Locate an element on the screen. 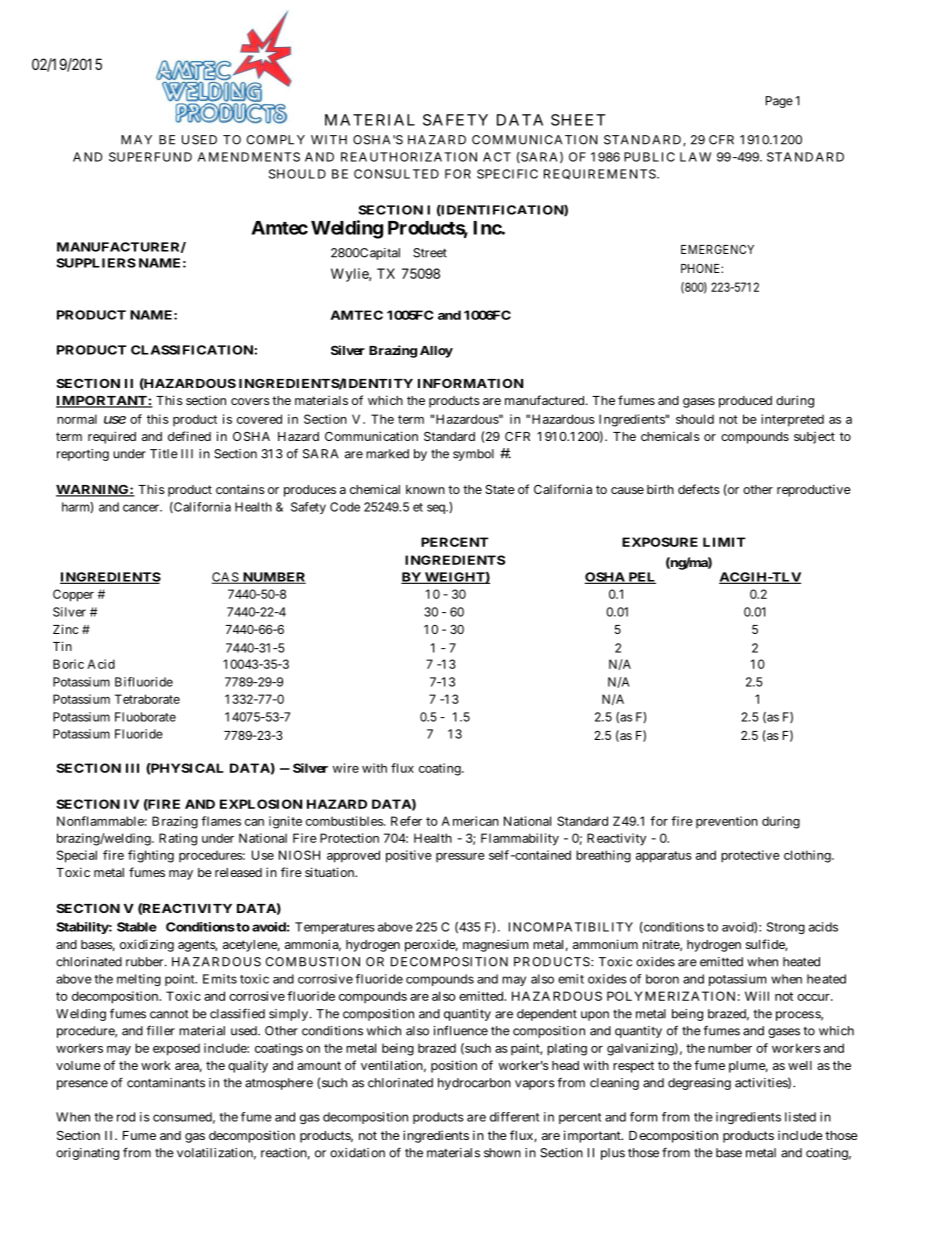 This screenshot has width=952, height=1233. AMENDMENTS is located at coordinates (249, 157).
